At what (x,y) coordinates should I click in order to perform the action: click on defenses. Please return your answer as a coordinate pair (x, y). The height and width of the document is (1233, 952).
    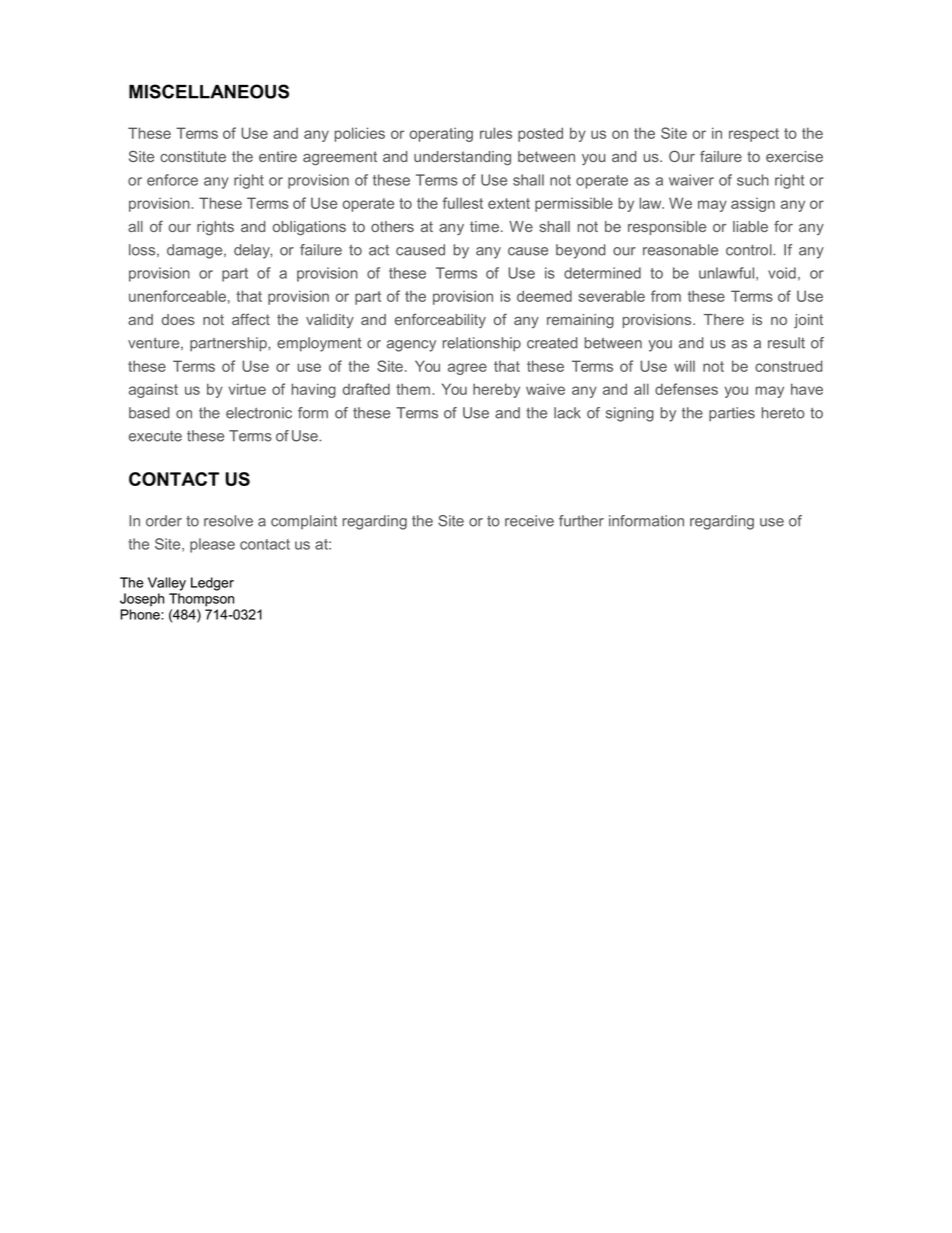
    Looking at the image, I should click on (686, 389).
